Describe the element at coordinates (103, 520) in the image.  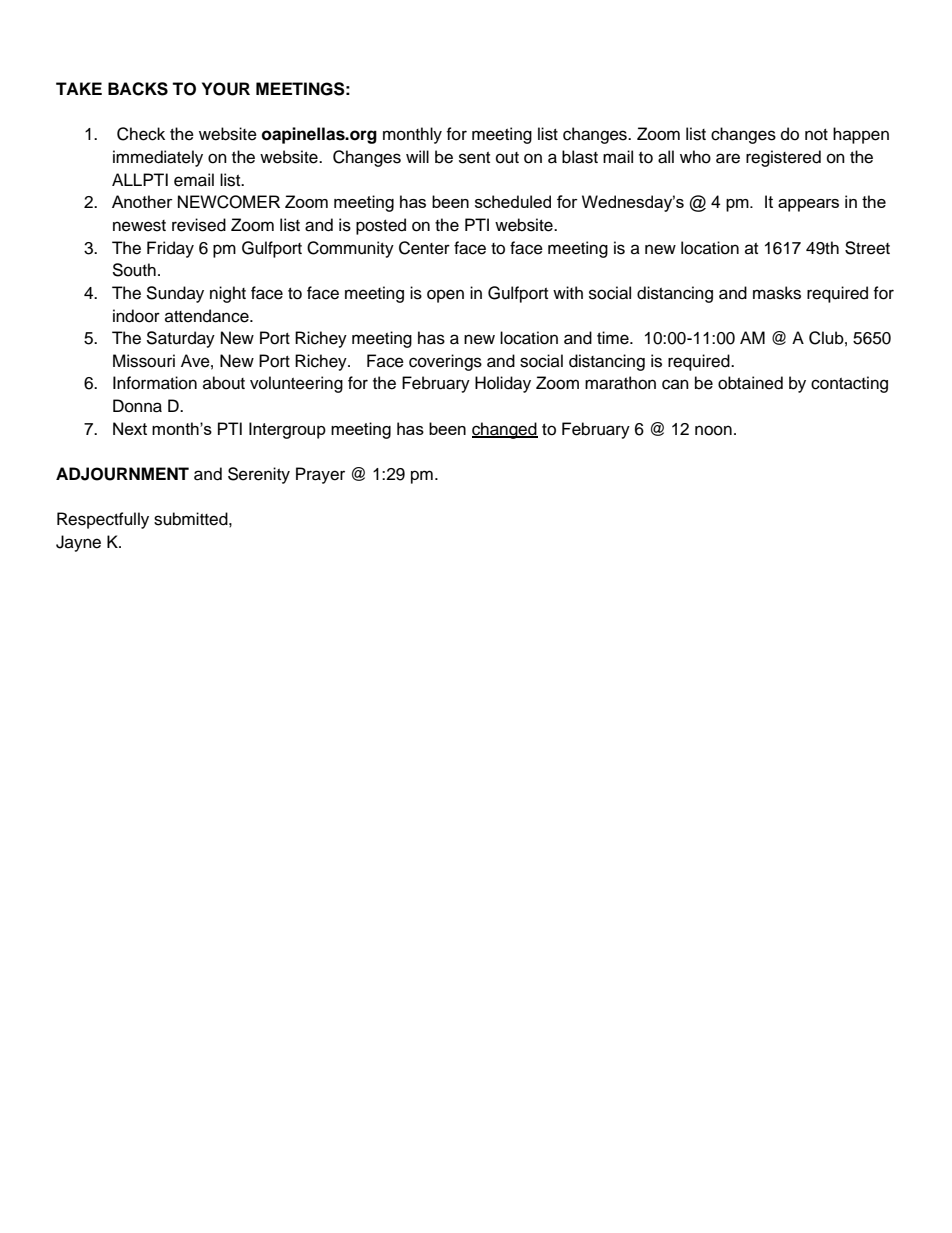
I see `Respectfully` at that location.
